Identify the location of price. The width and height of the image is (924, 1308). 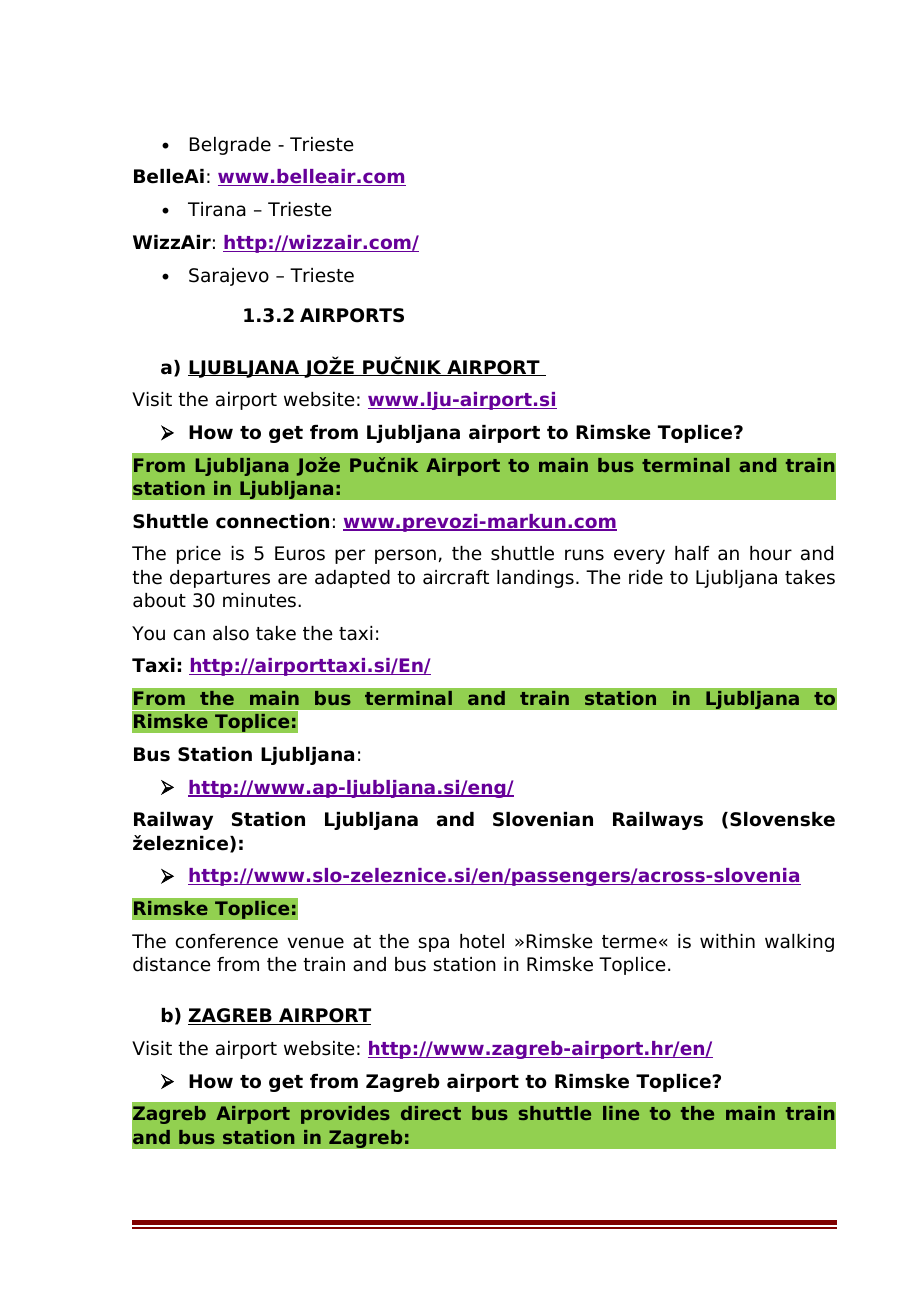
(199, 555).
